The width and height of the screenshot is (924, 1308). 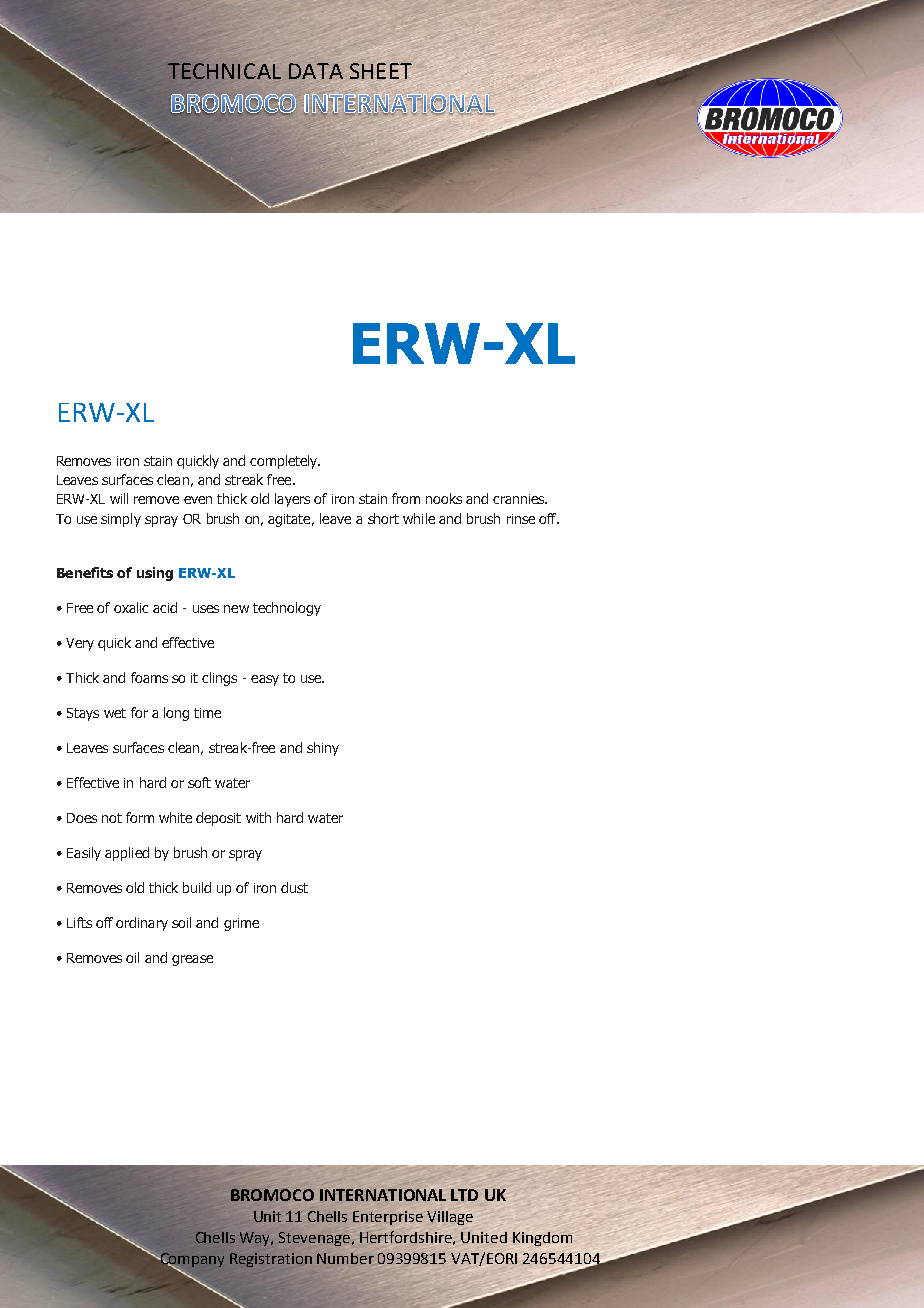 What do you see at coordinates (419, 518) in the screenshot?
I see `while` at bounding box center [419, 518].
